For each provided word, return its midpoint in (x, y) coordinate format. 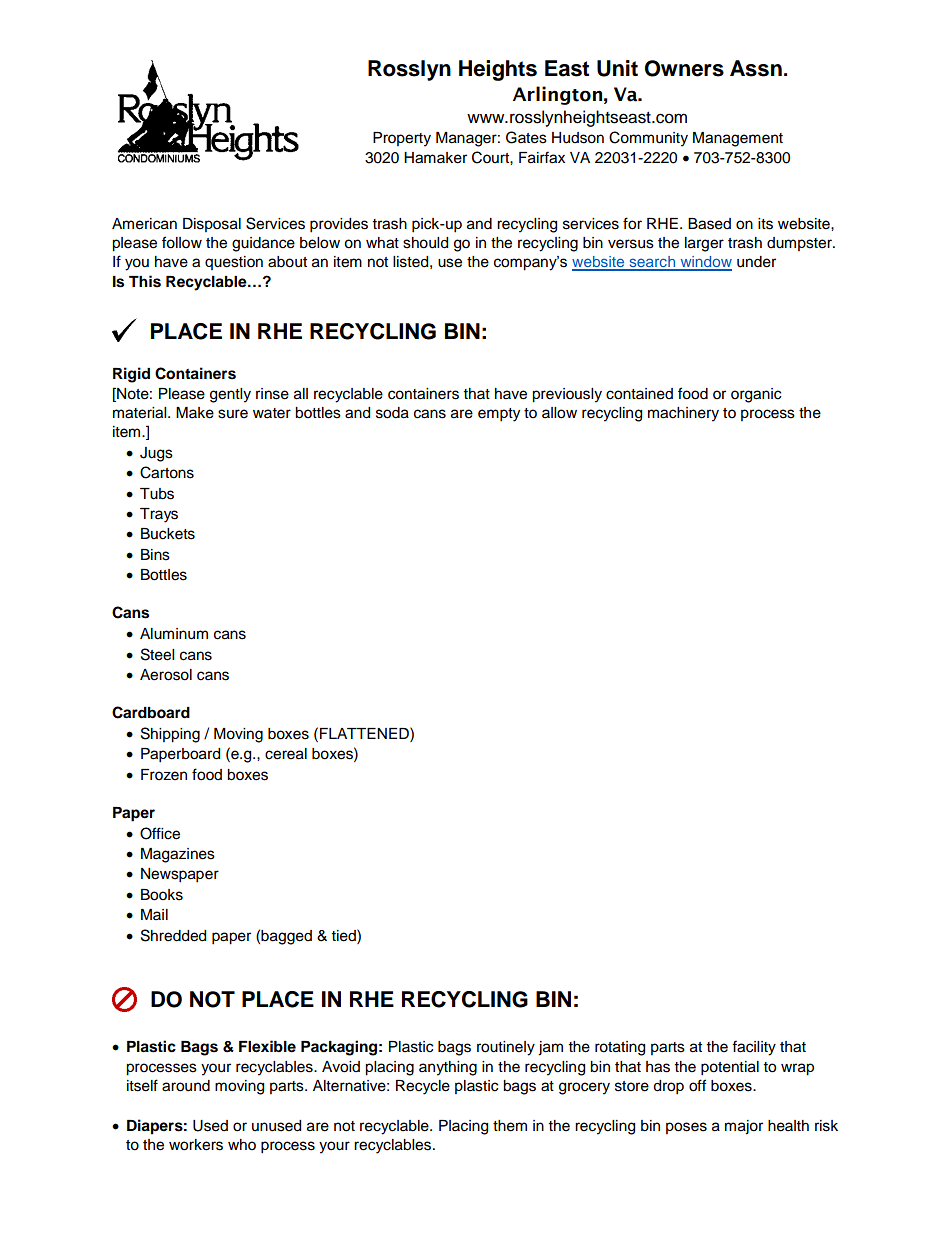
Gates (526, 137)
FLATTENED (365, 733)
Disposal (212, 225)
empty (499, 415)
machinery (683, 414)
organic (756, 395)
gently (230, 395)
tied (345, 935)
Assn (756, 68)
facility (754, 1048)
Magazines (178, 855)
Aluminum (174, 634)
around (186, 1086)
